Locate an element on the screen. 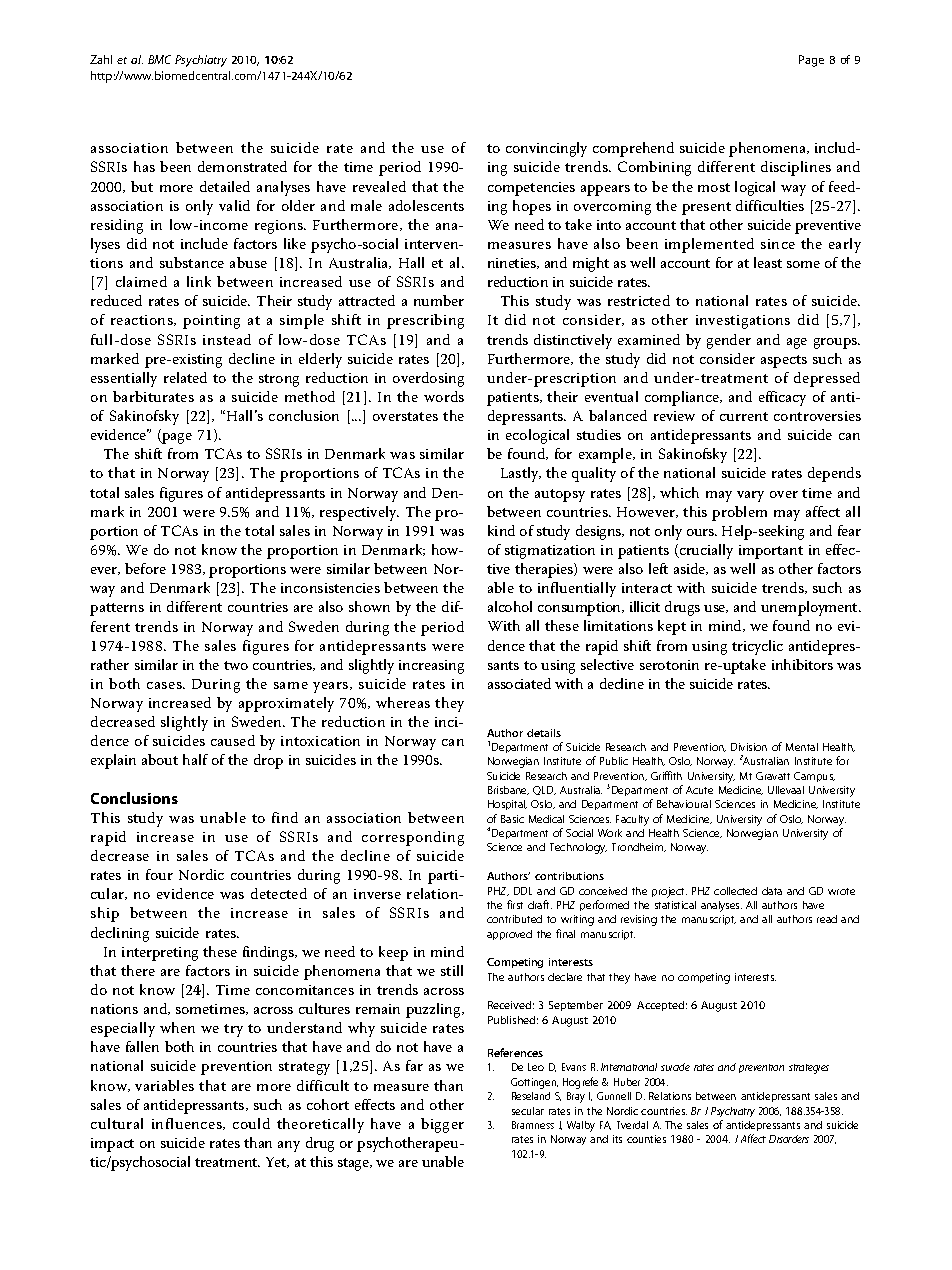  disciplines is located at coordinates (796, 168).
